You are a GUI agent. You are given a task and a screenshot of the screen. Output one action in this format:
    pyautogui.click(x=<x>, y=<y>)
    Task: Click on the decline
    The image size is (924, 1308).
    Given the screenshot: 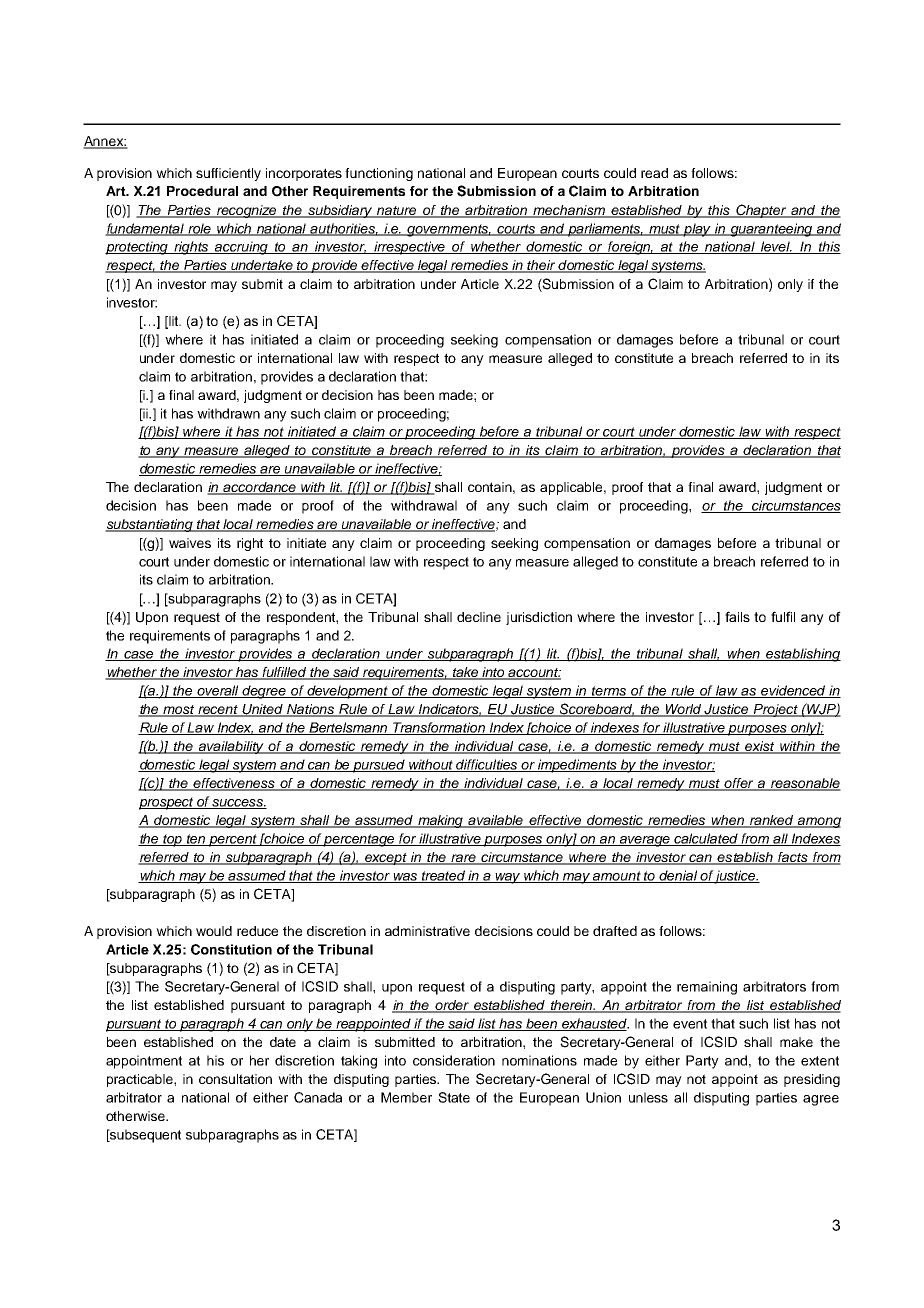 What is the action you would take?
    pyautogui.click(x=479, y=617)
